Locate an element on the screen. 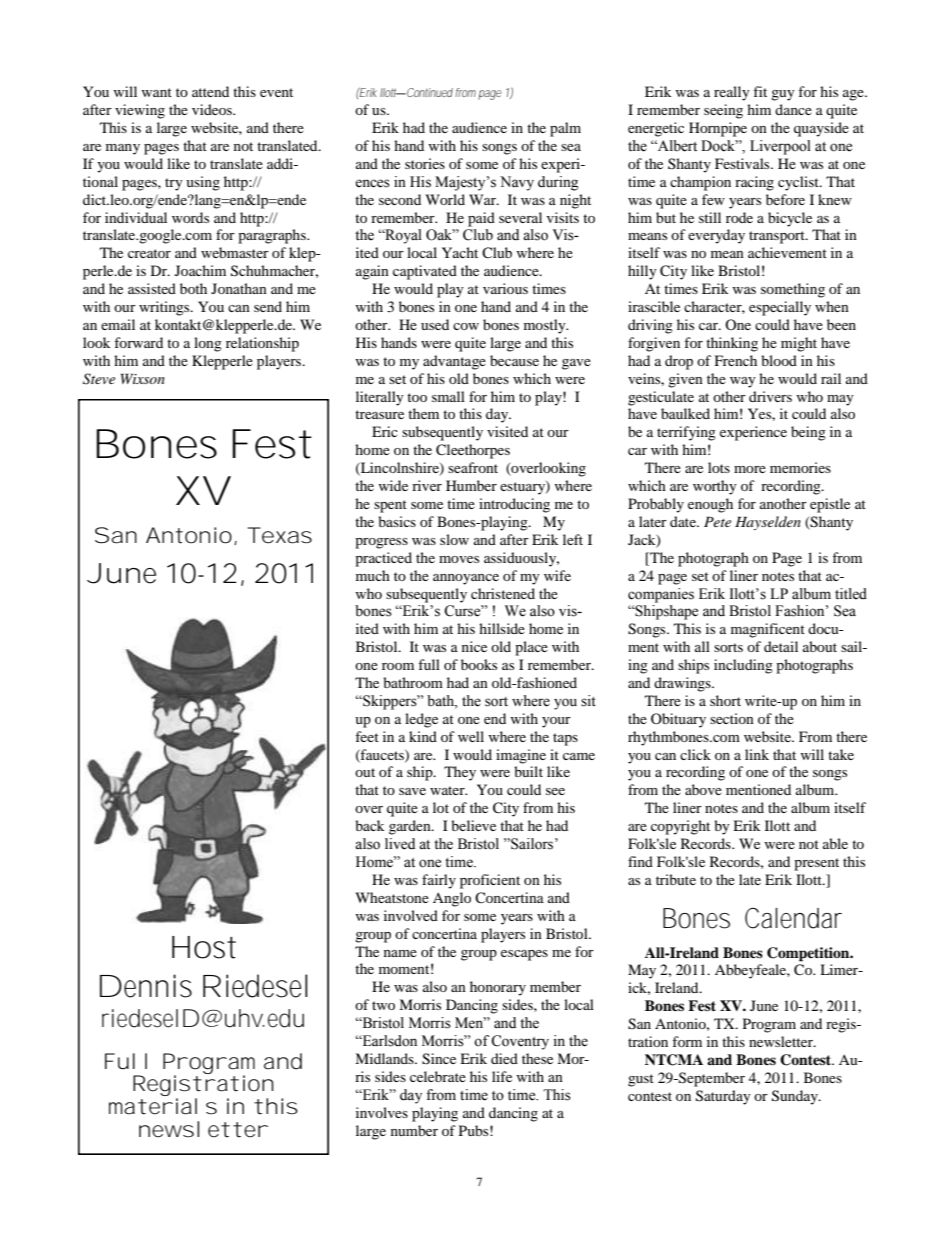 This screenshot has width=952, height=1233. dance is located at coordinates (793, 109).
